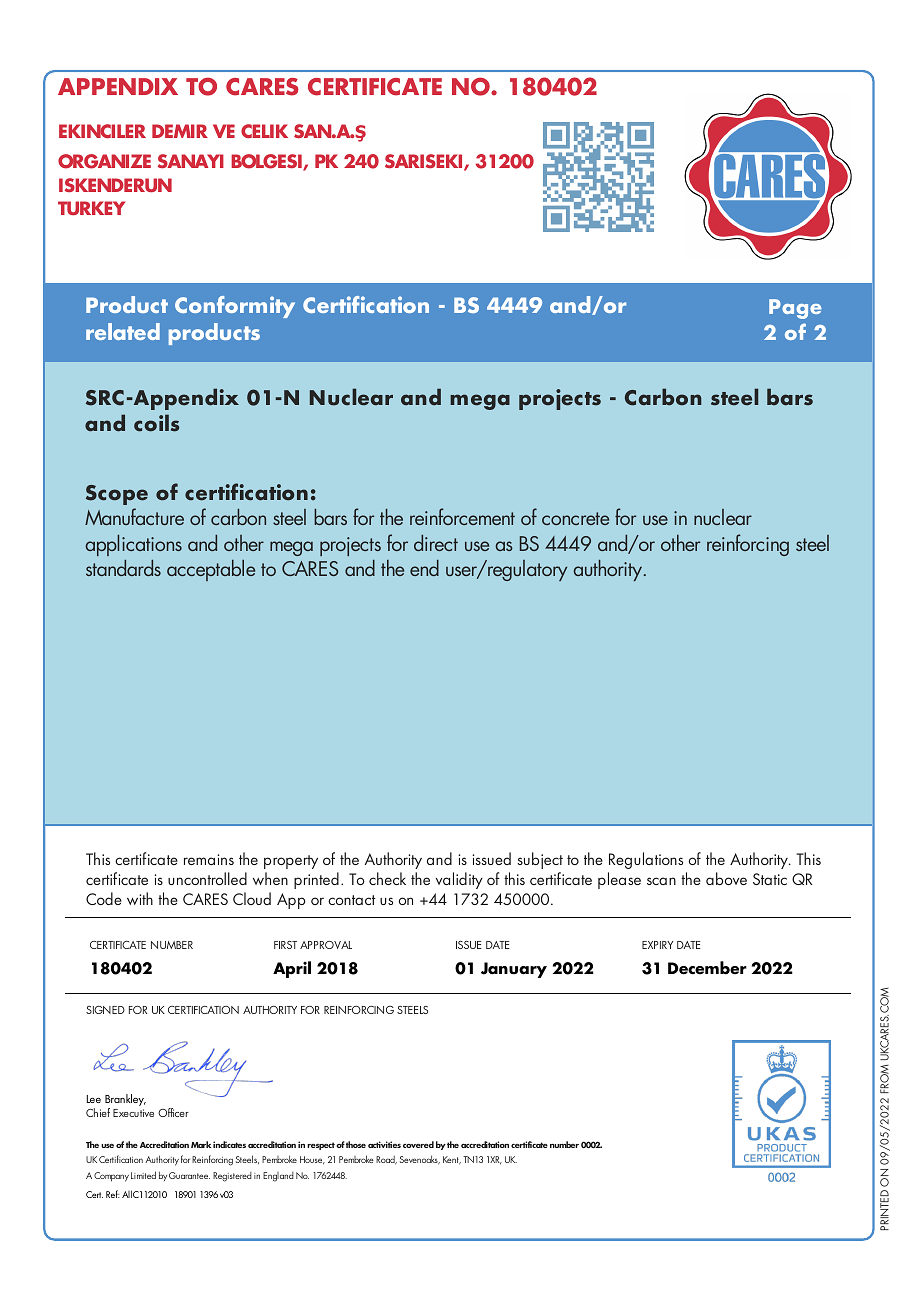 The width and height of the screenshot is (924, 1308). Describe the element at coordinates (726, 878) in the screenshot. I see `above` at that location.
